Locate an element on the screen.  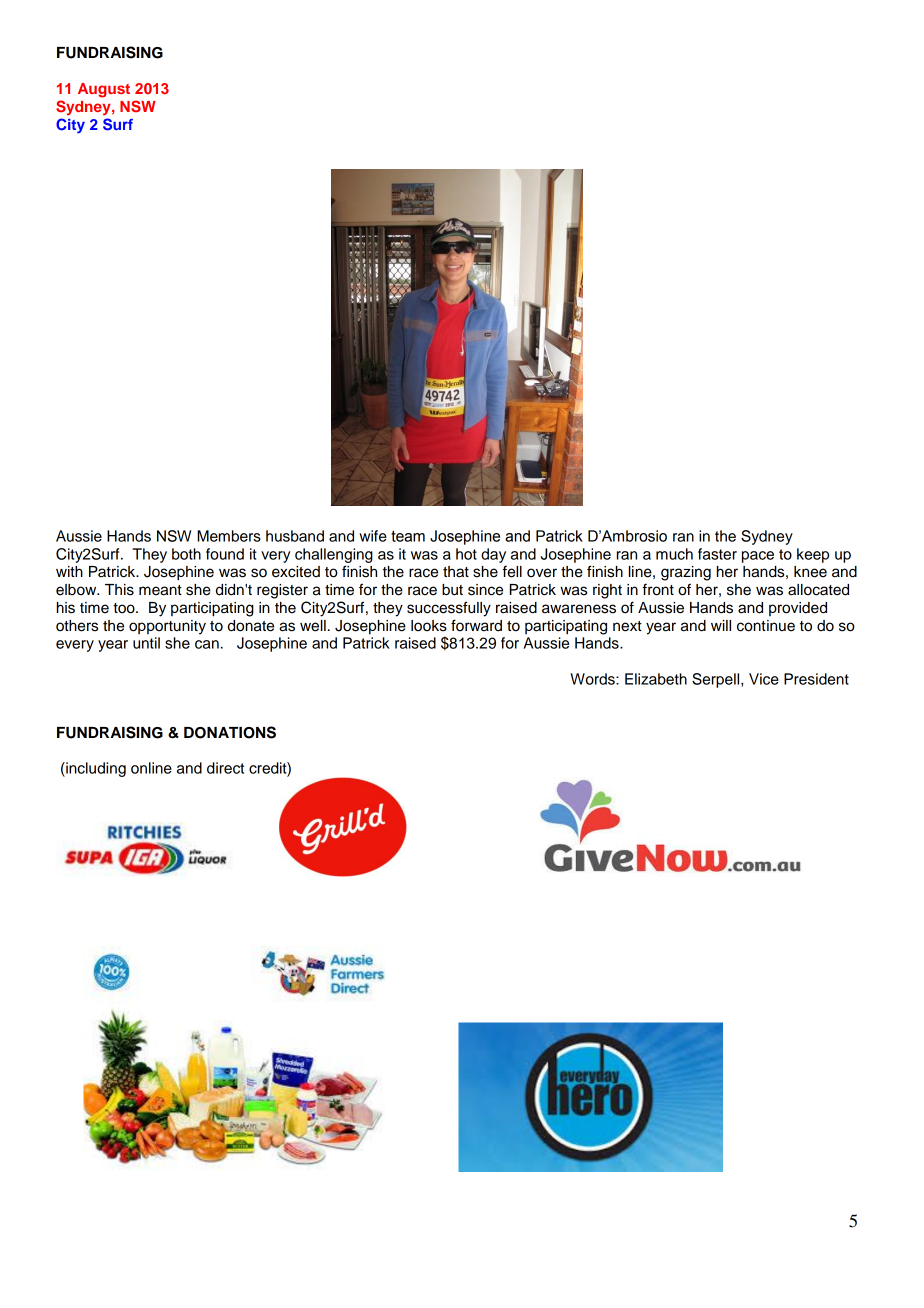
husband is located at coordinates (295, 536).
